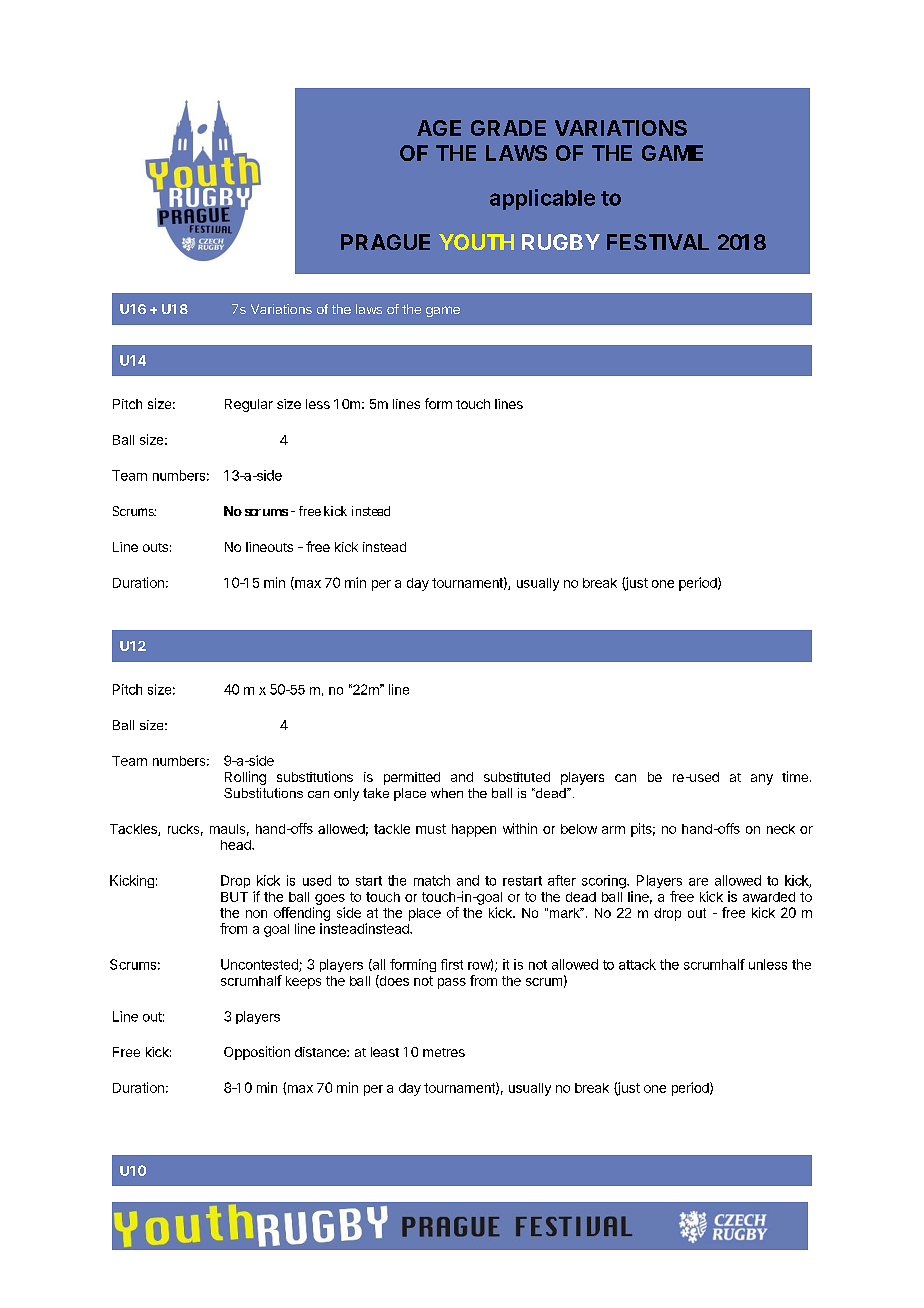 This page has height=1308, width=924. Describe the element at coordinates (508, 128) in the page. I see `GRADE` at that location.
